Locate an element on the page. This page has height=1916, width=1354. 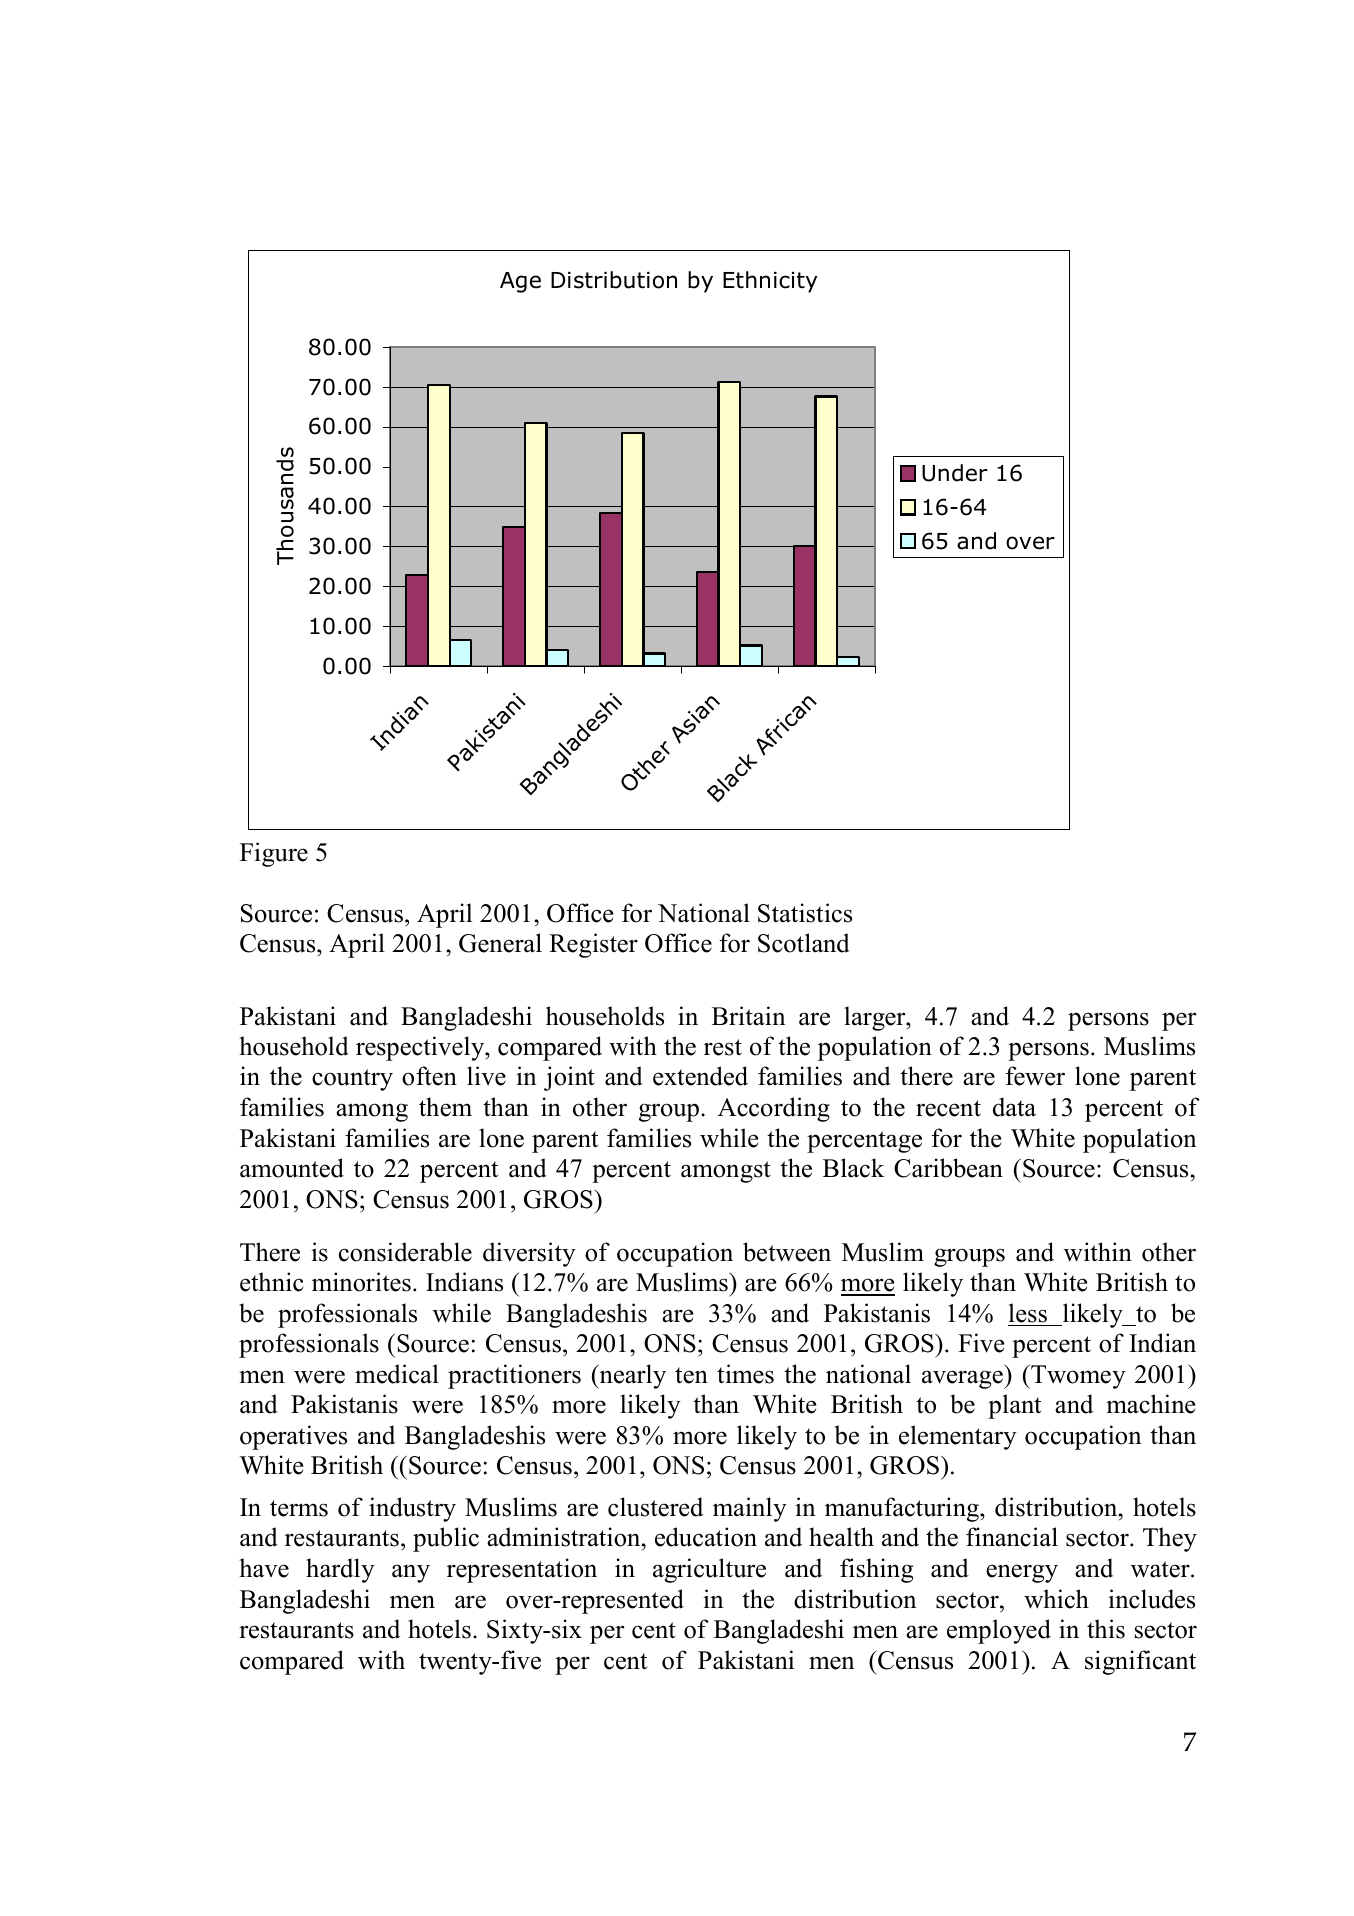
Statistics is located at coordinates (805, 913).
